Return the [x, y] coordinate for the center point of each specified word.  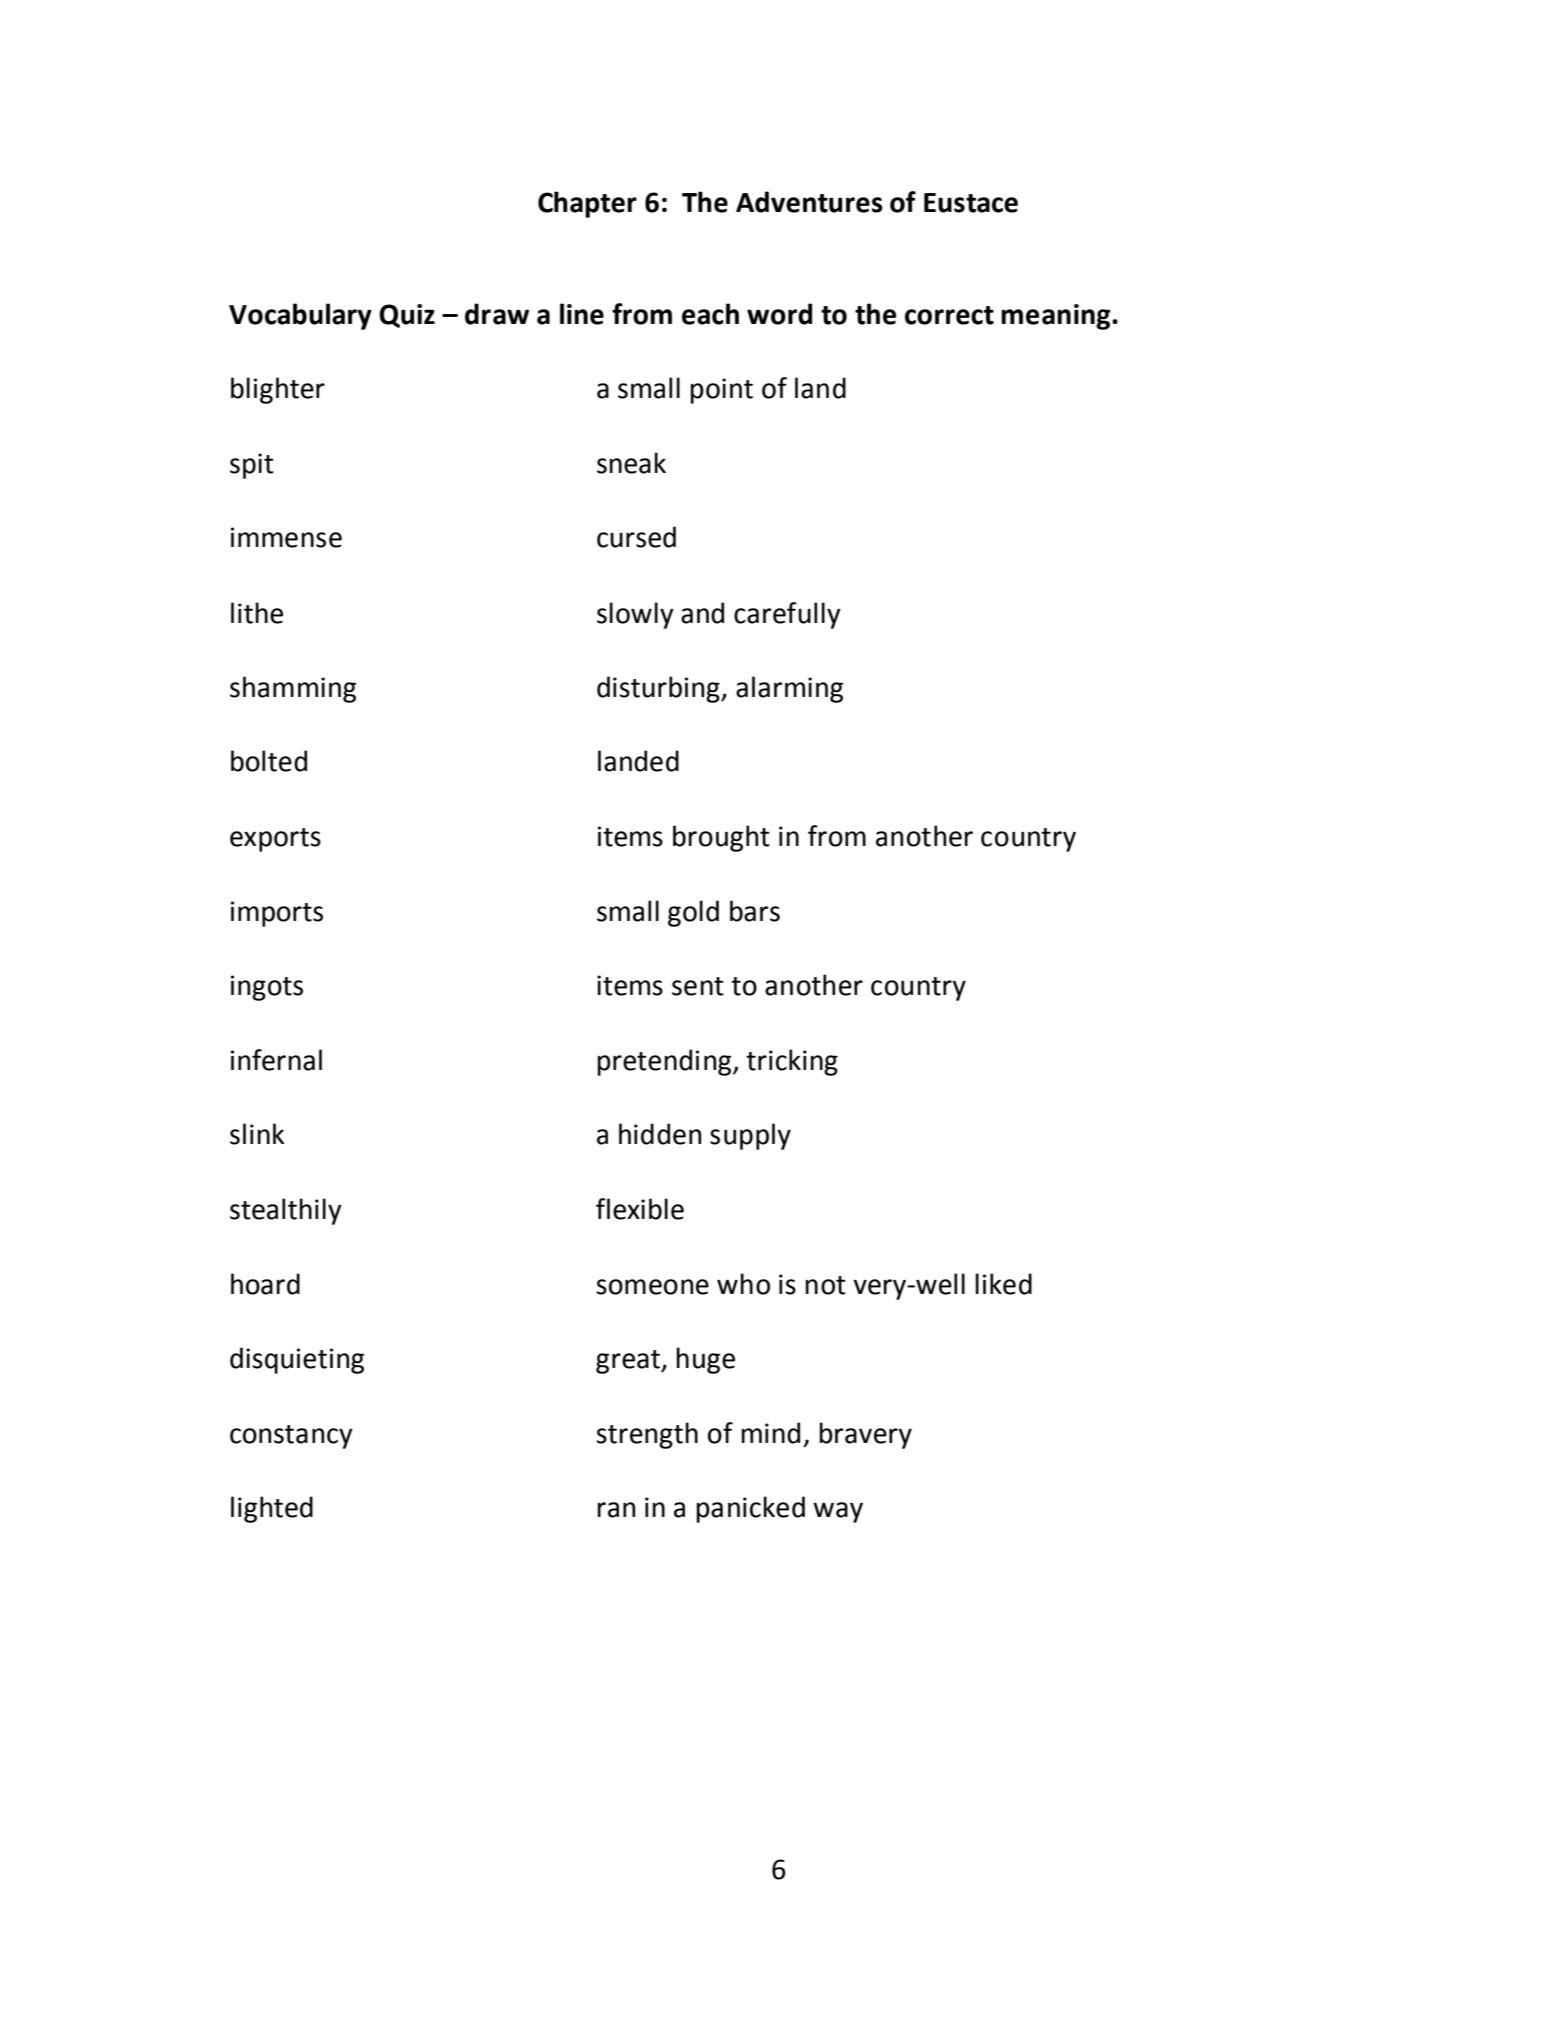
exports [275, 840]
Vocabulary [300, 316]
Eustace [971, 203]
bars [755, 911]
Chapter [587, 204]
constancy [291, 1437]
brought [721, 838]
